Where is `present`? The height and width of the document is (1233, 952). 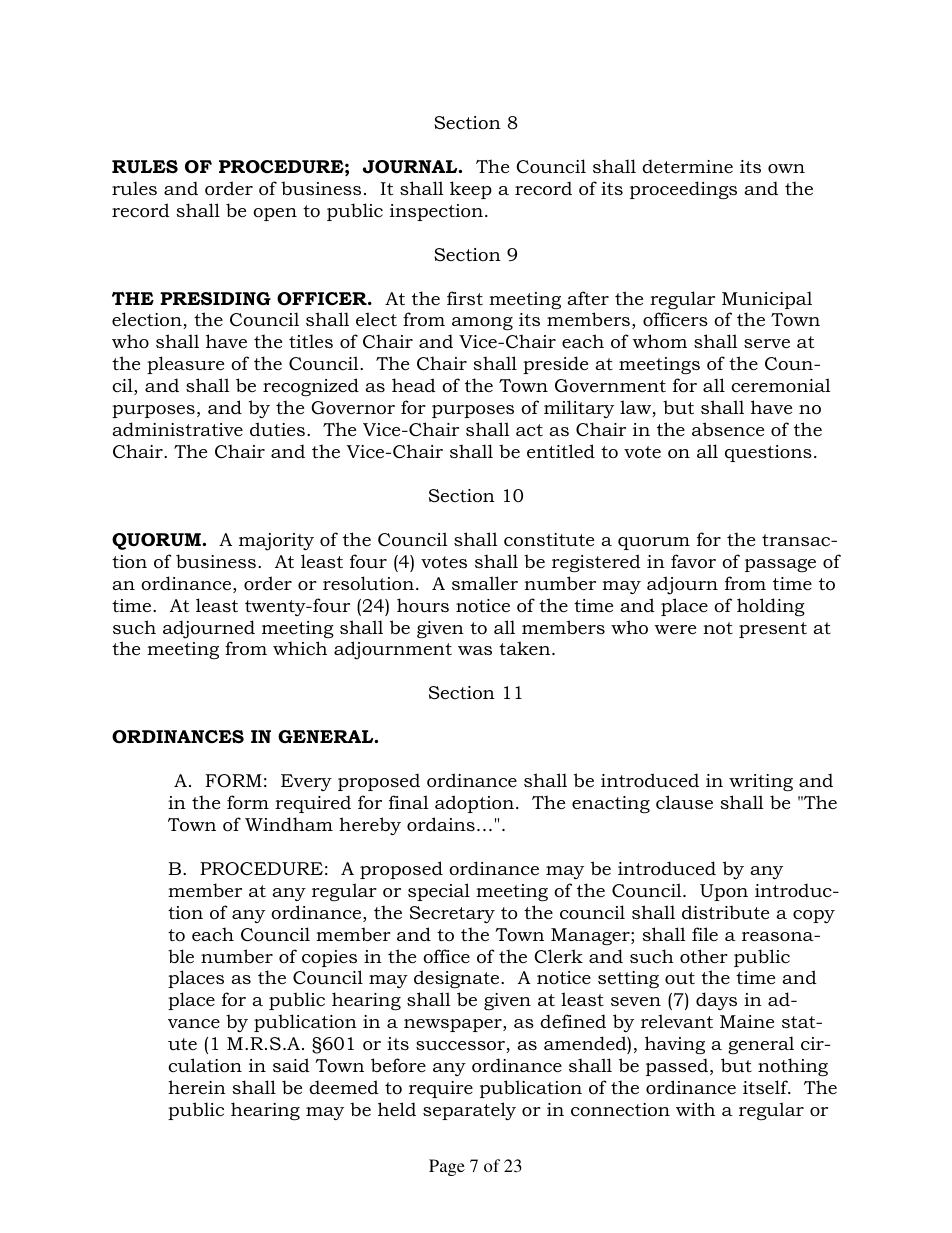
present is located at coordinates (773, 630).
